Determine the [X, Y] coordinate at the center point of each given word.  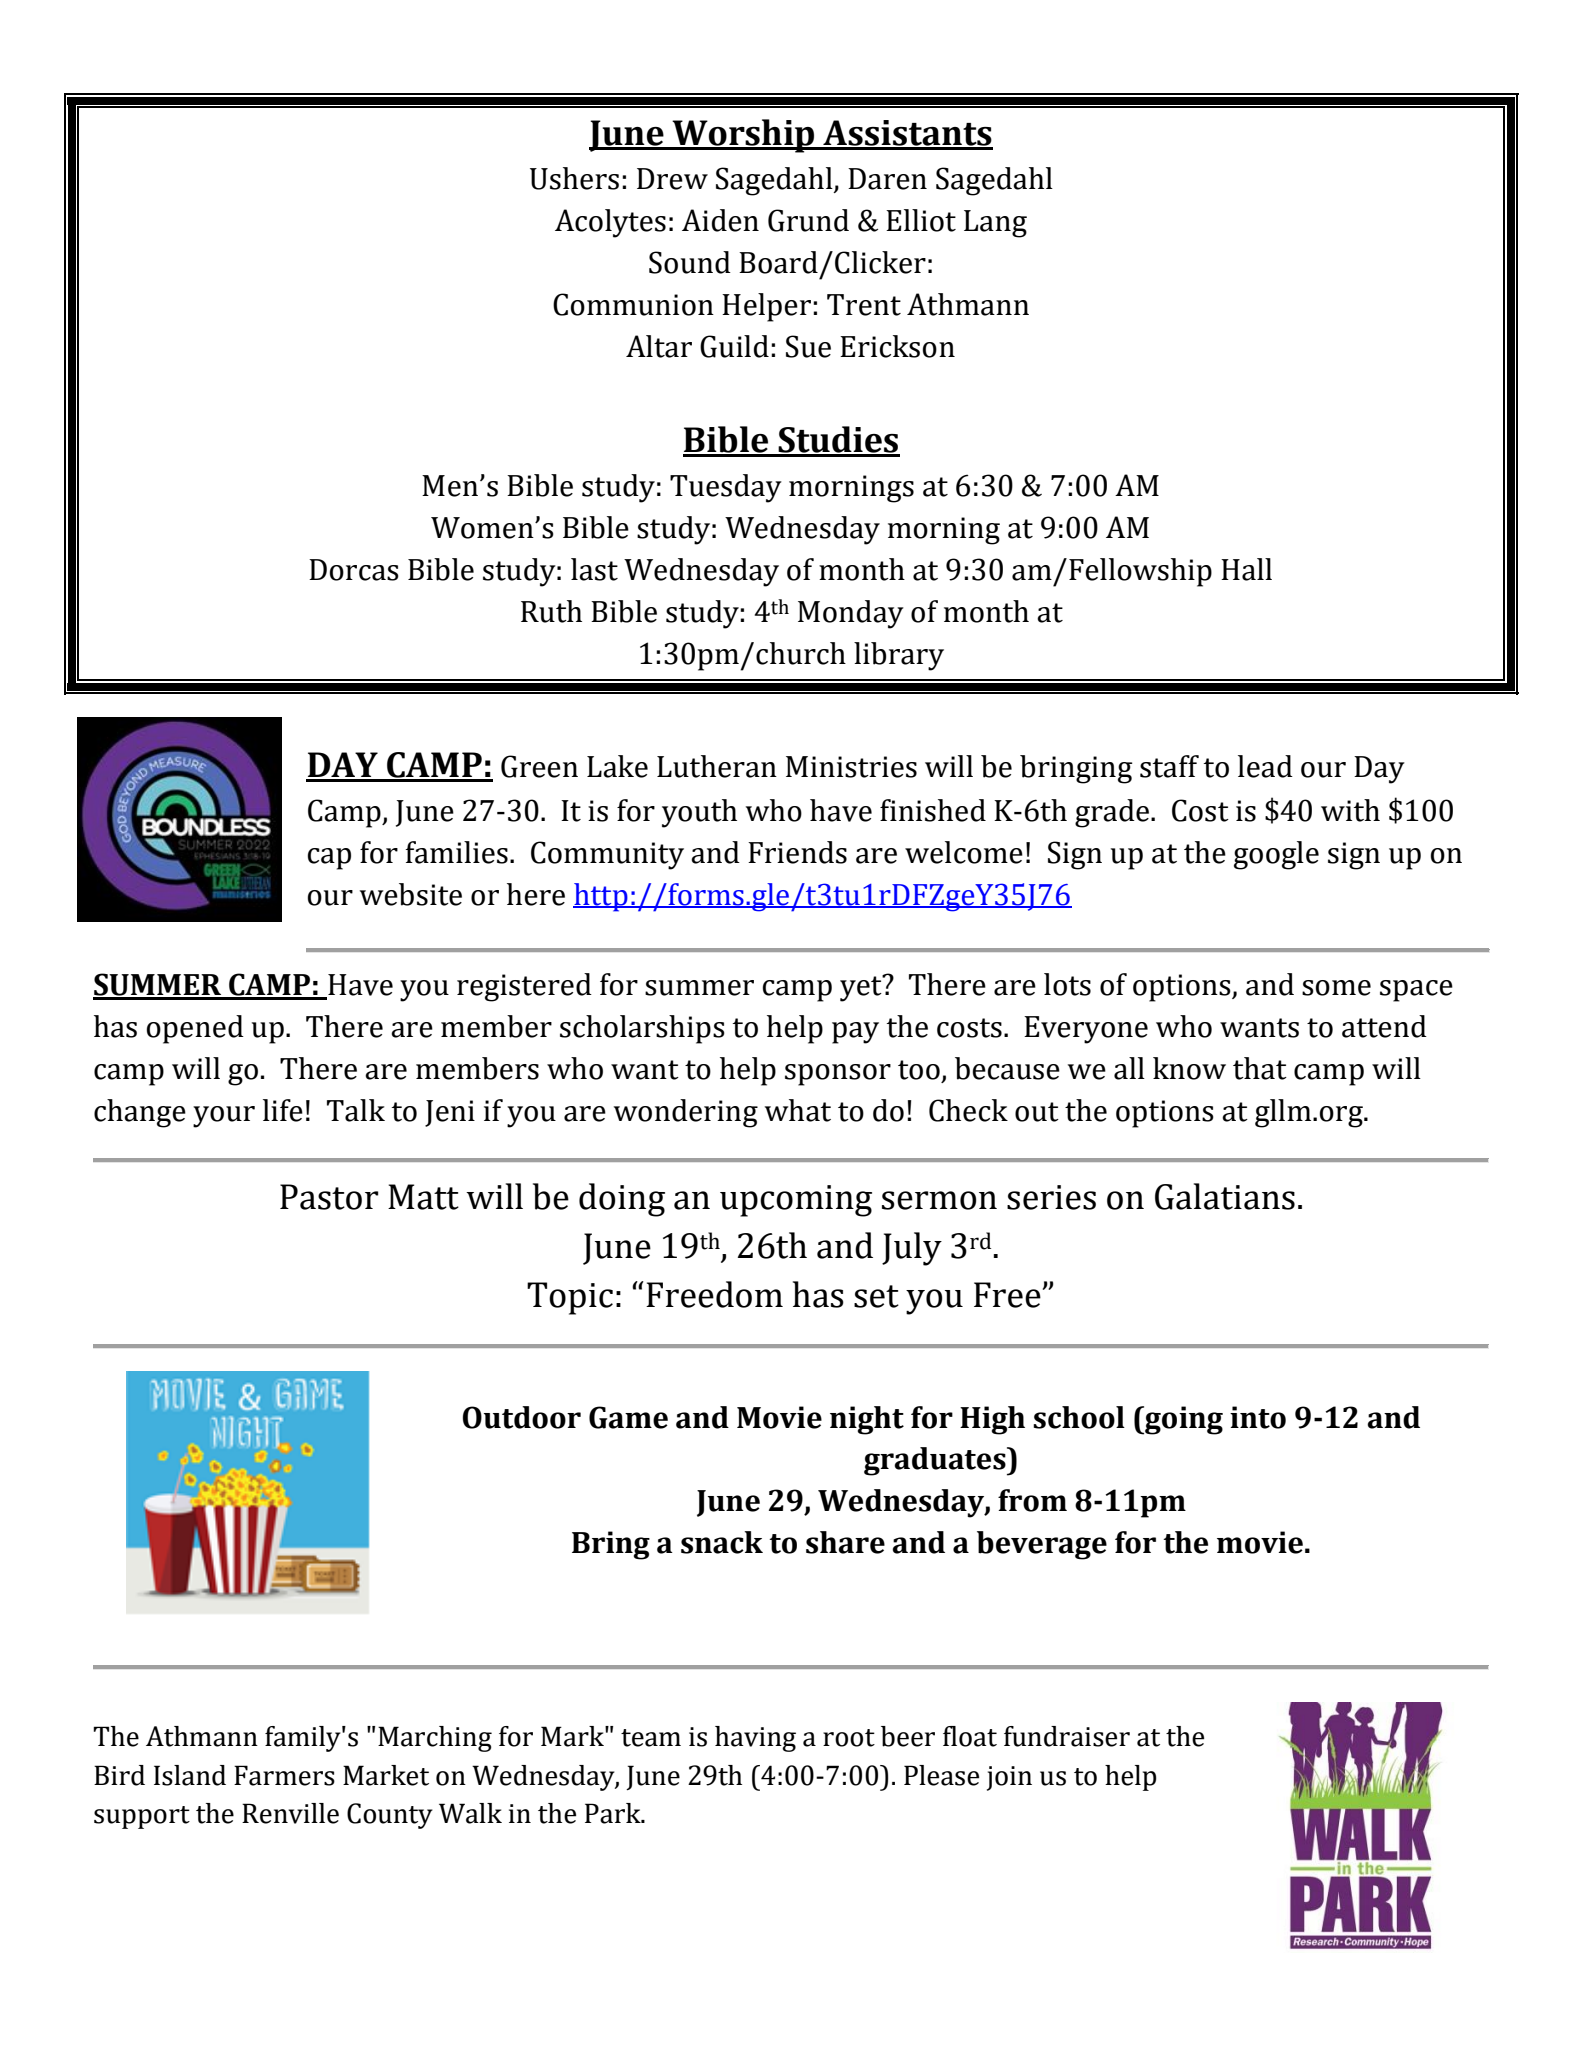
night [867, 1420]
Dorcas [354, 570]
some [1336, 988]
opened [195, 1029]
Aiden [720, 220]
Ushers [574, 178]
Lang [995, 224]
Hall [1246, 569]
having [755, 1739]
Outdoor [522, 1417]
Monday [851, 614]
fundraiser [1067, 1736]
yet [862, 988]
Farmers [284, 1775]
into [1258, 1417]
